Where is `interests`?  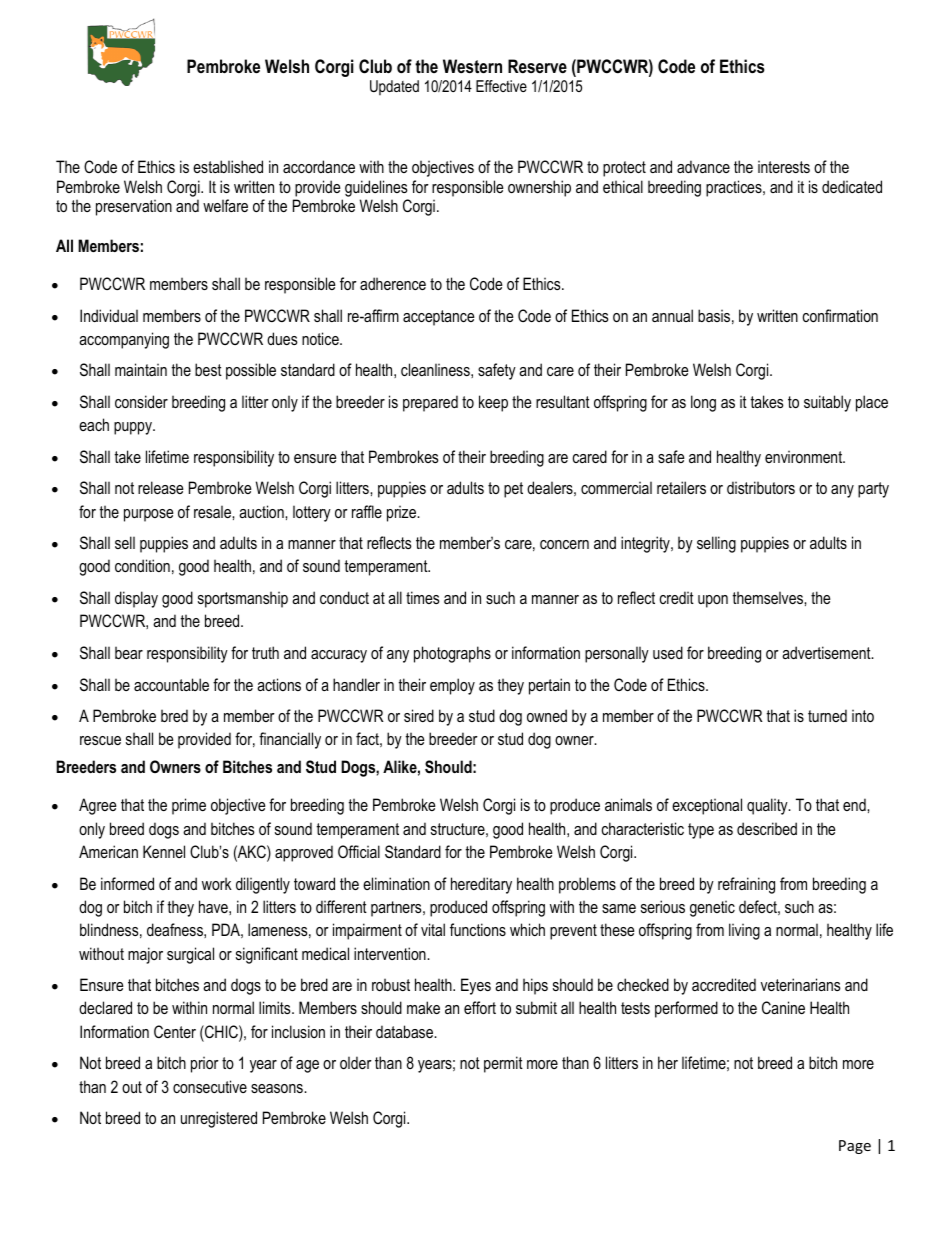
interests is located at coordinates (784, 166).
